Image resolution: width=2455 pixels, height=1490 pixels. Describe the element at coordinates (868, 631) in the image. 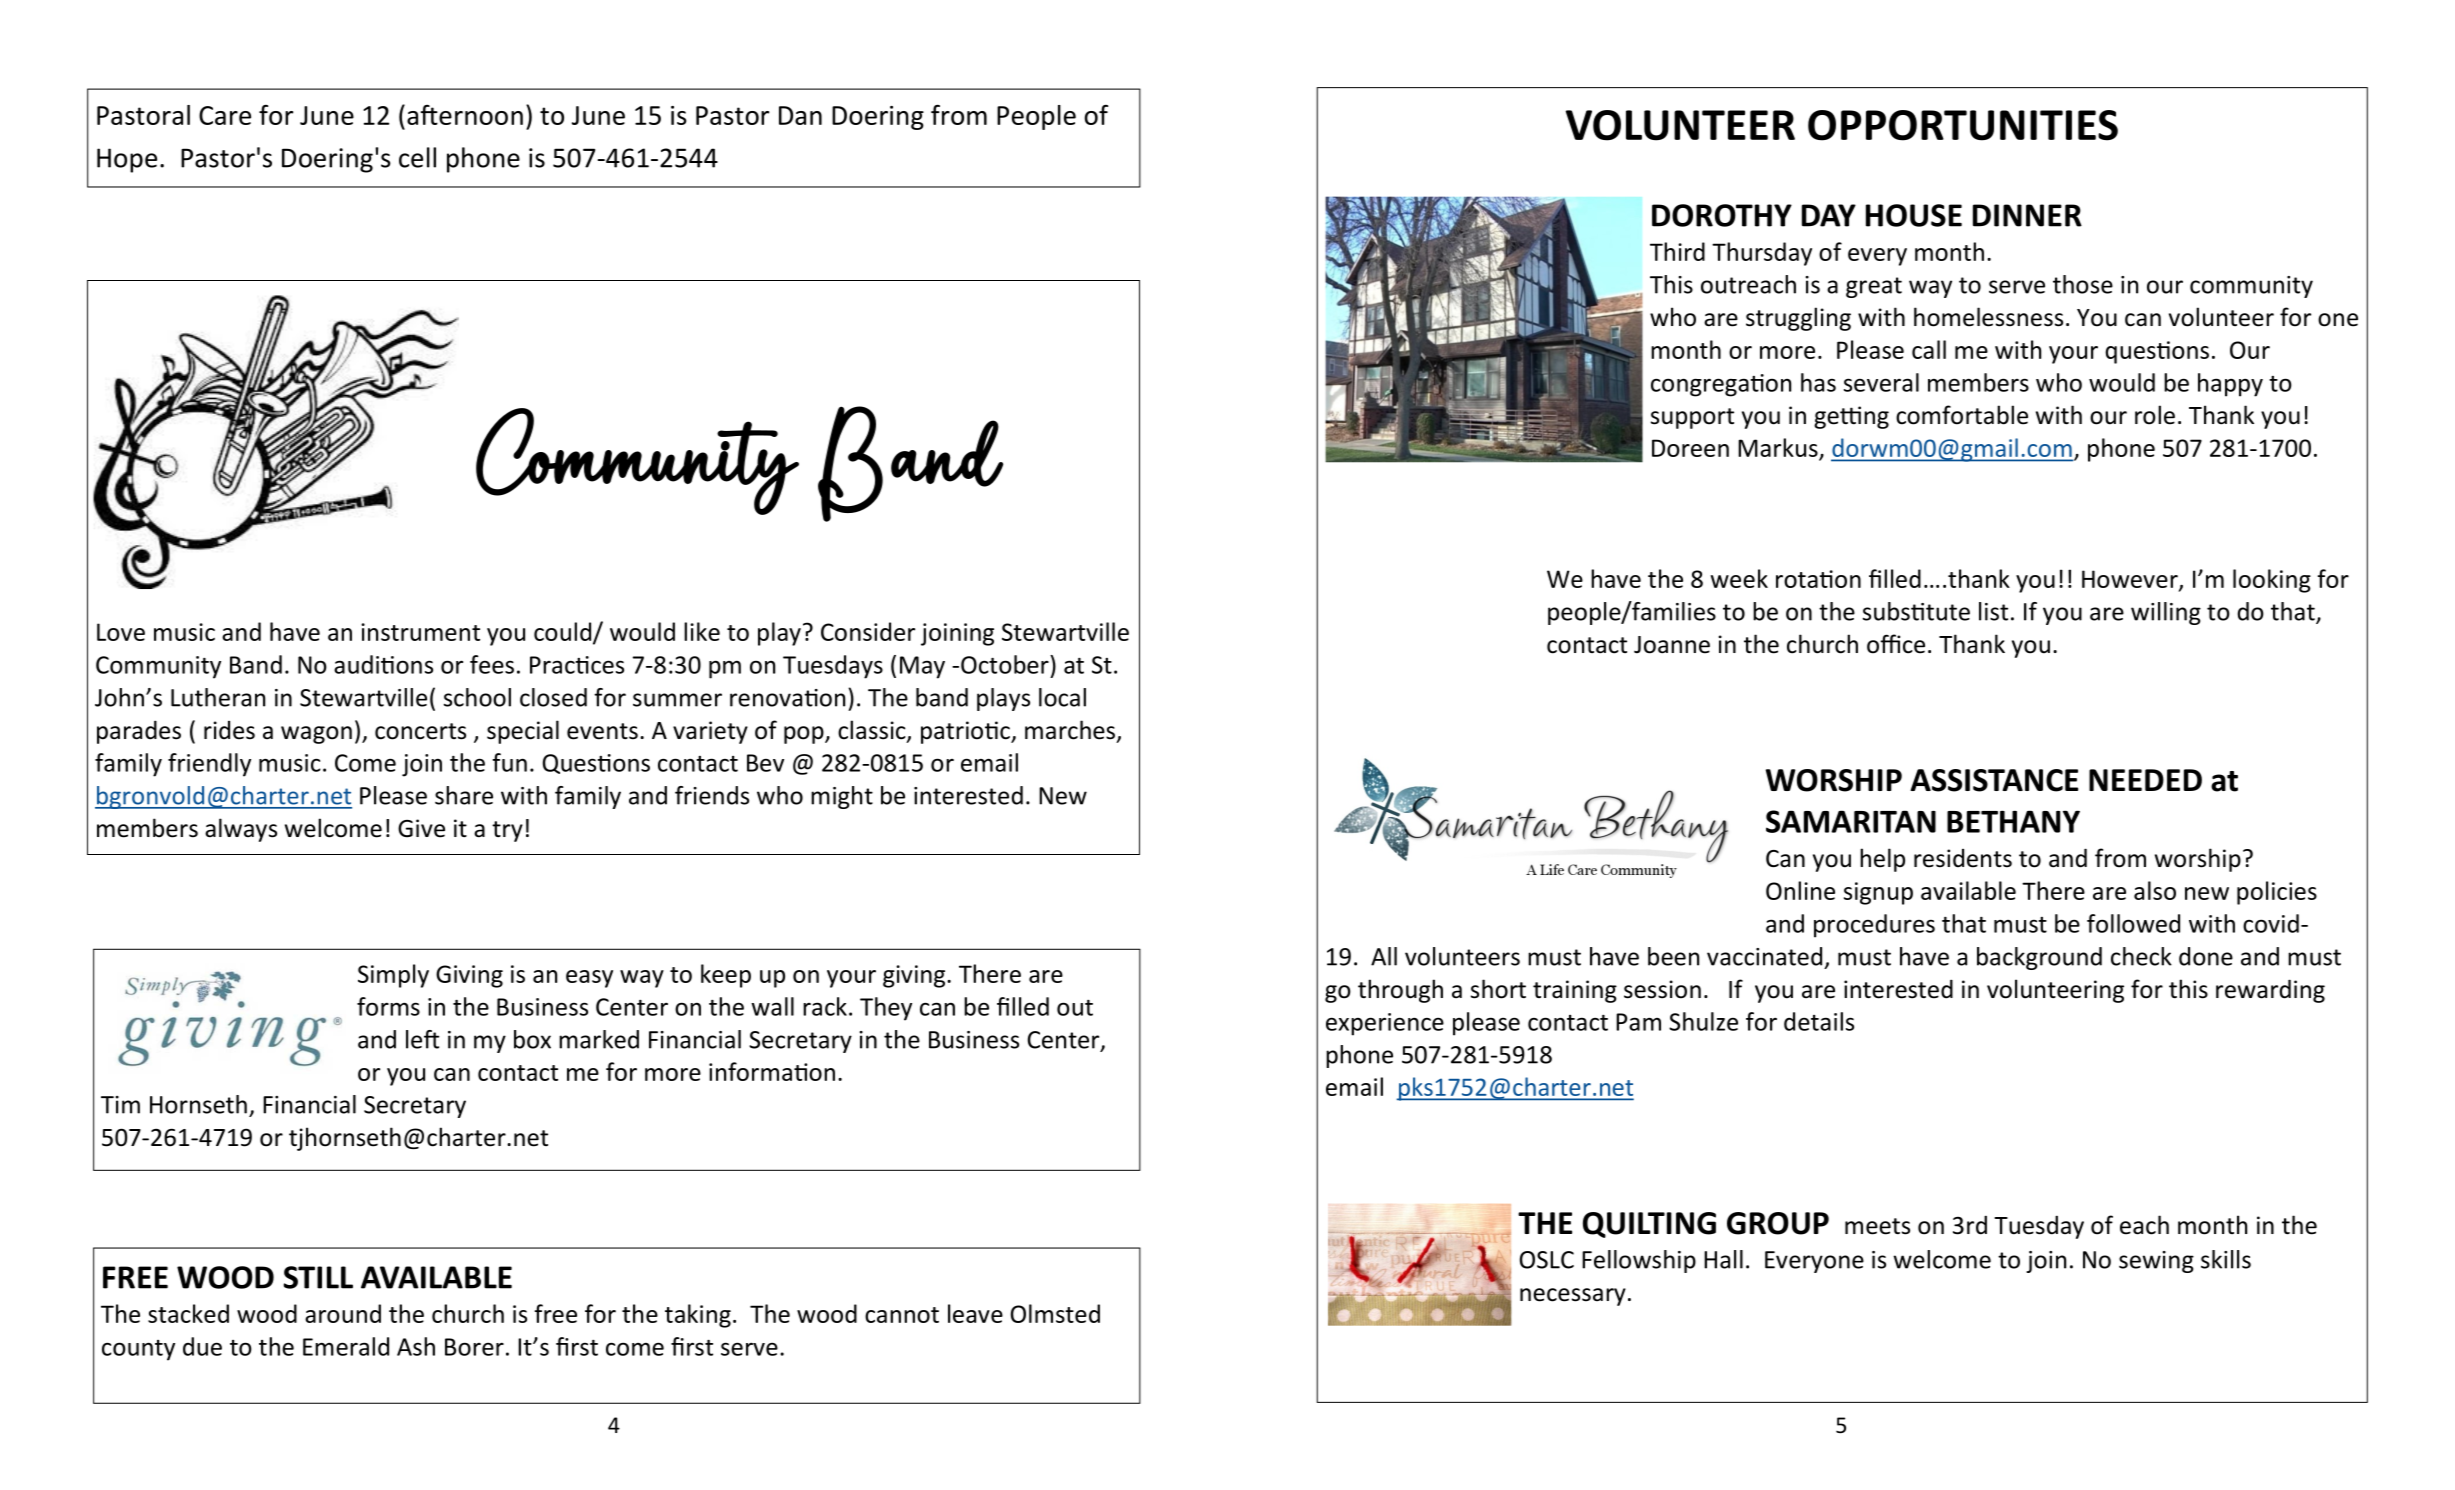

I see `Consider` at that location.
